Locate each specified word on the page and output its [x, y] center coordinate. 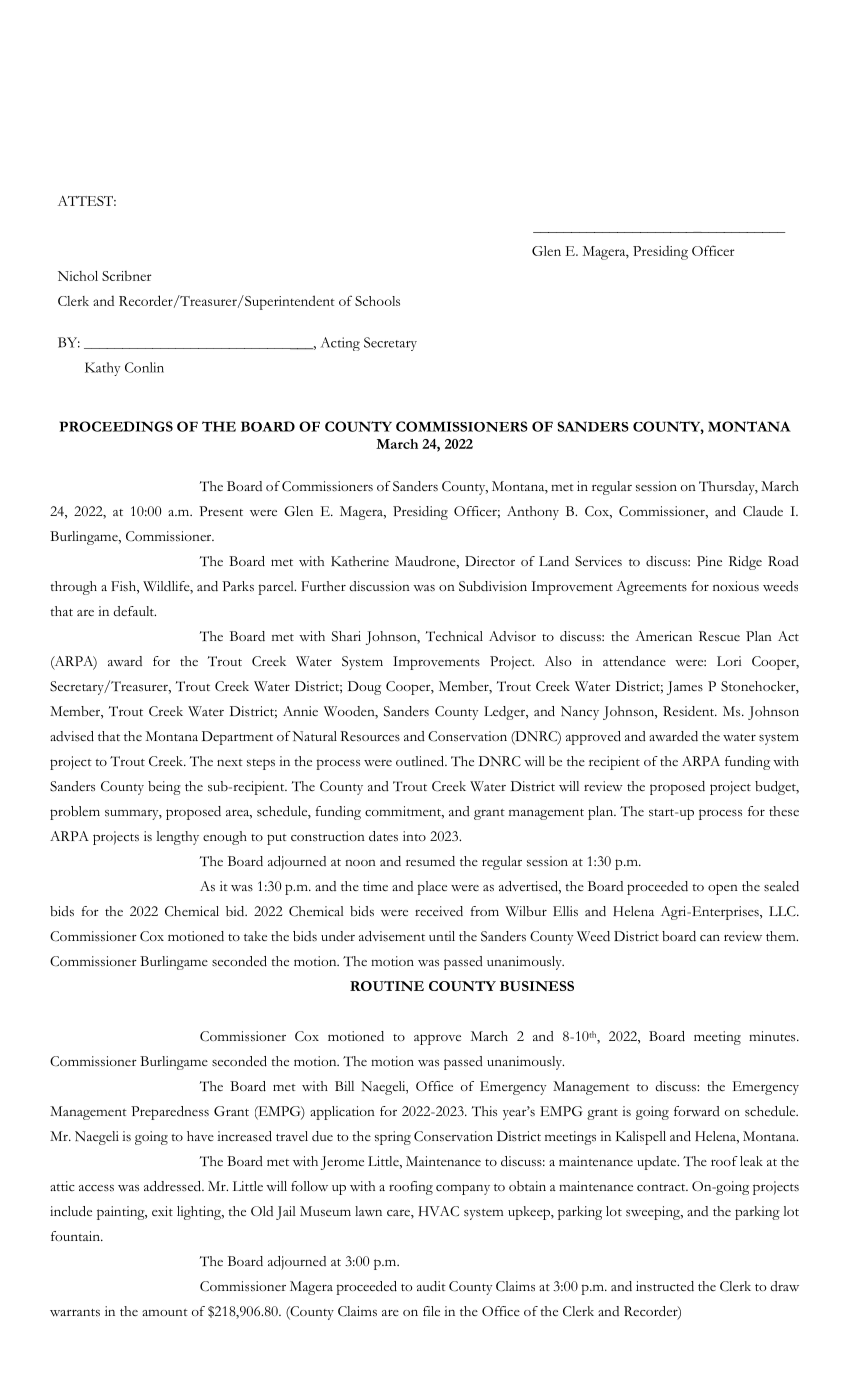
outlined [421, 761]
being [164, 788]
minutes [773, 1036]
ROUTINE [387, 986]
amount [165, 1312]
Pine [709, 561]
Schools [377, 301]
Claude [763, 511]
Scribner [127, 276]
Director [490, 561]
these [784, 811]
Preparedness [170, 1113]
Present [221, 511]
